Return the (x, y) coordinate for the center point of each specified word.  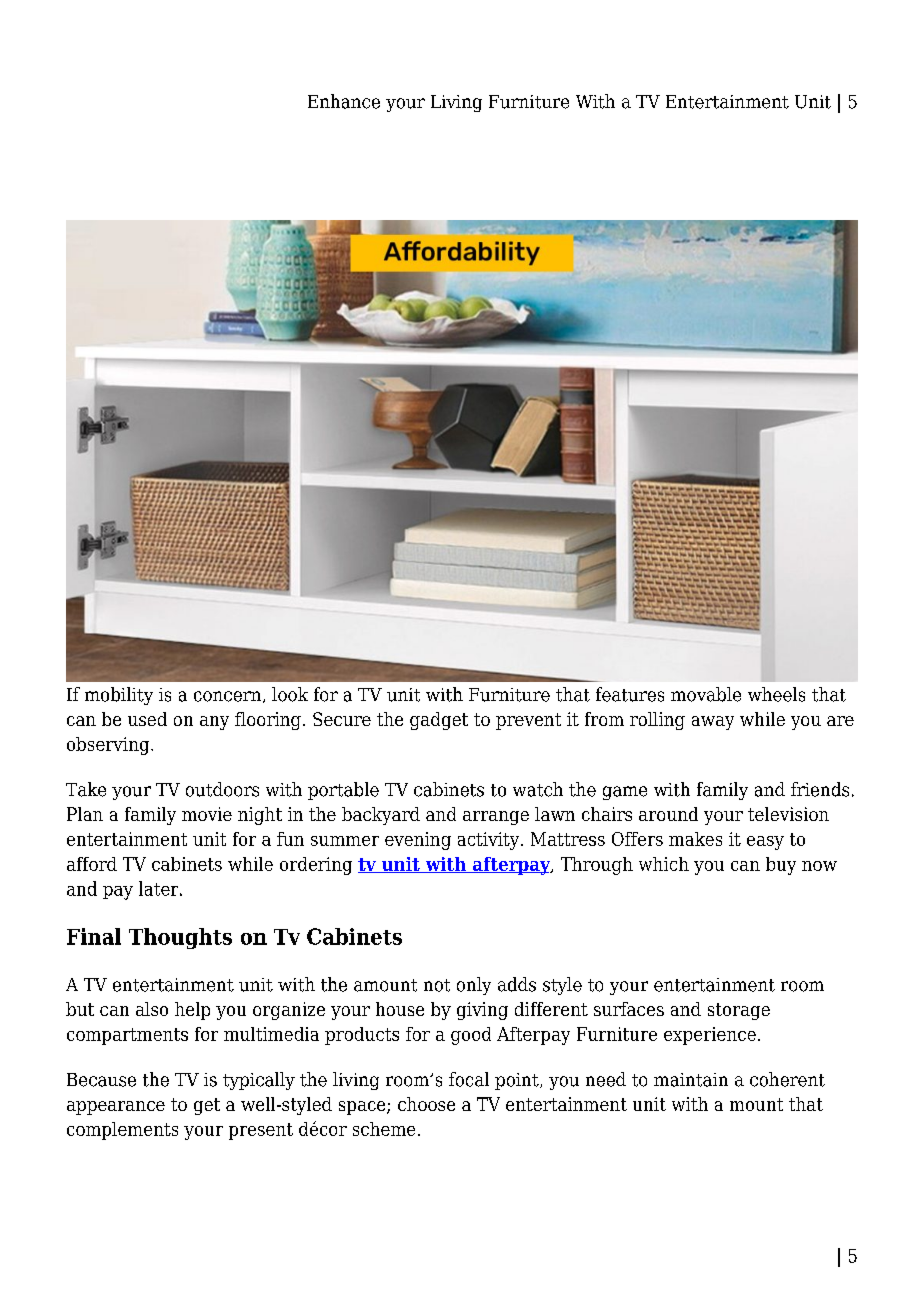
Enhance (344, 101)
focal (469, 1079)
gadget (439, 721)
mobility (119, 696)
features (630, 694)
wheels (776, 694)
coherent (787, 1079)
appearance (116, 1108)
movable (706, 694)
